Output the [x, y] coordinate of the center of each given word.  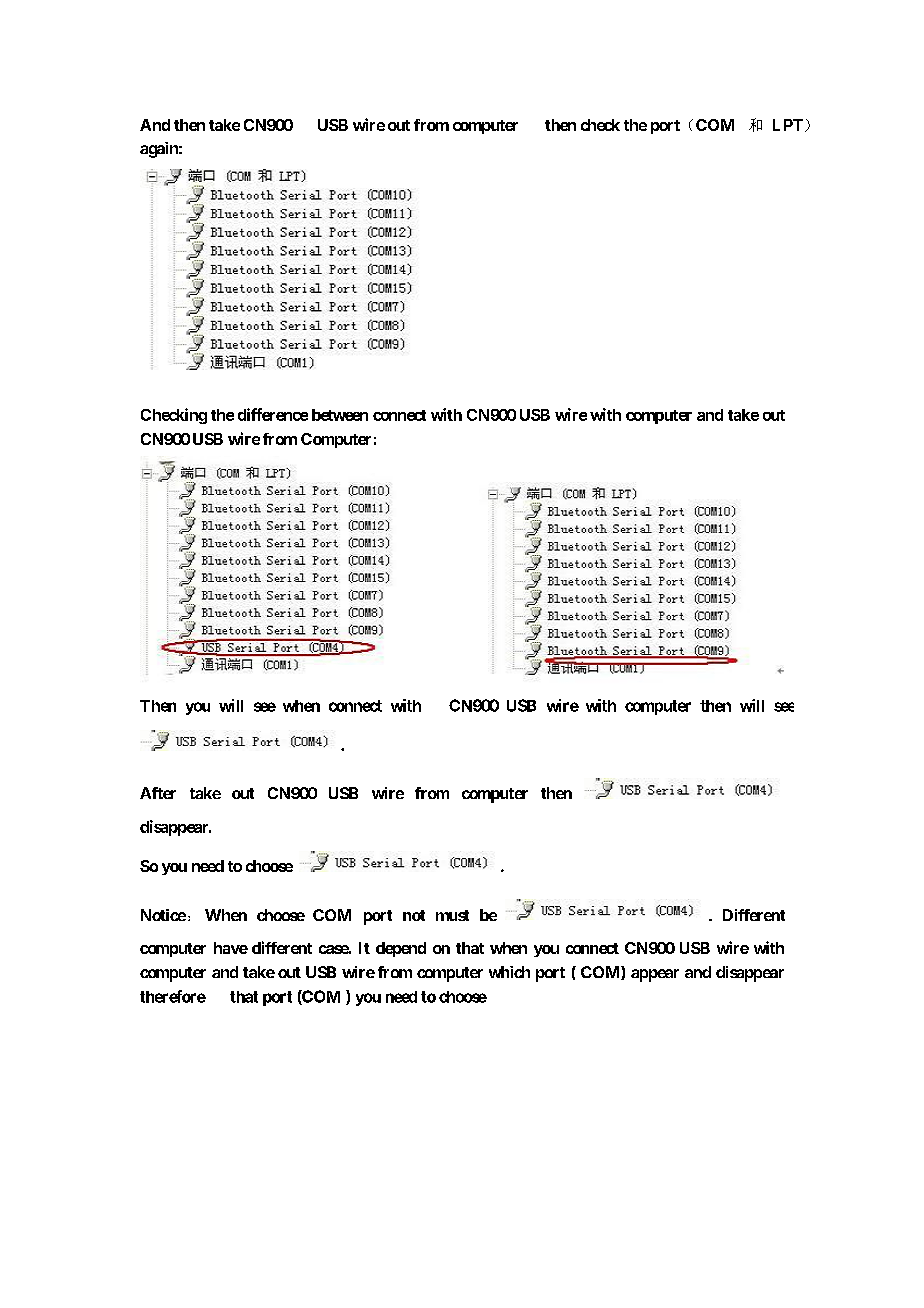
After [158, 793]
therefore [173, 996]
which [509, 972]
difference [273, 414]
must [452, 915]
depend [401, 949]
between [340, 415]
